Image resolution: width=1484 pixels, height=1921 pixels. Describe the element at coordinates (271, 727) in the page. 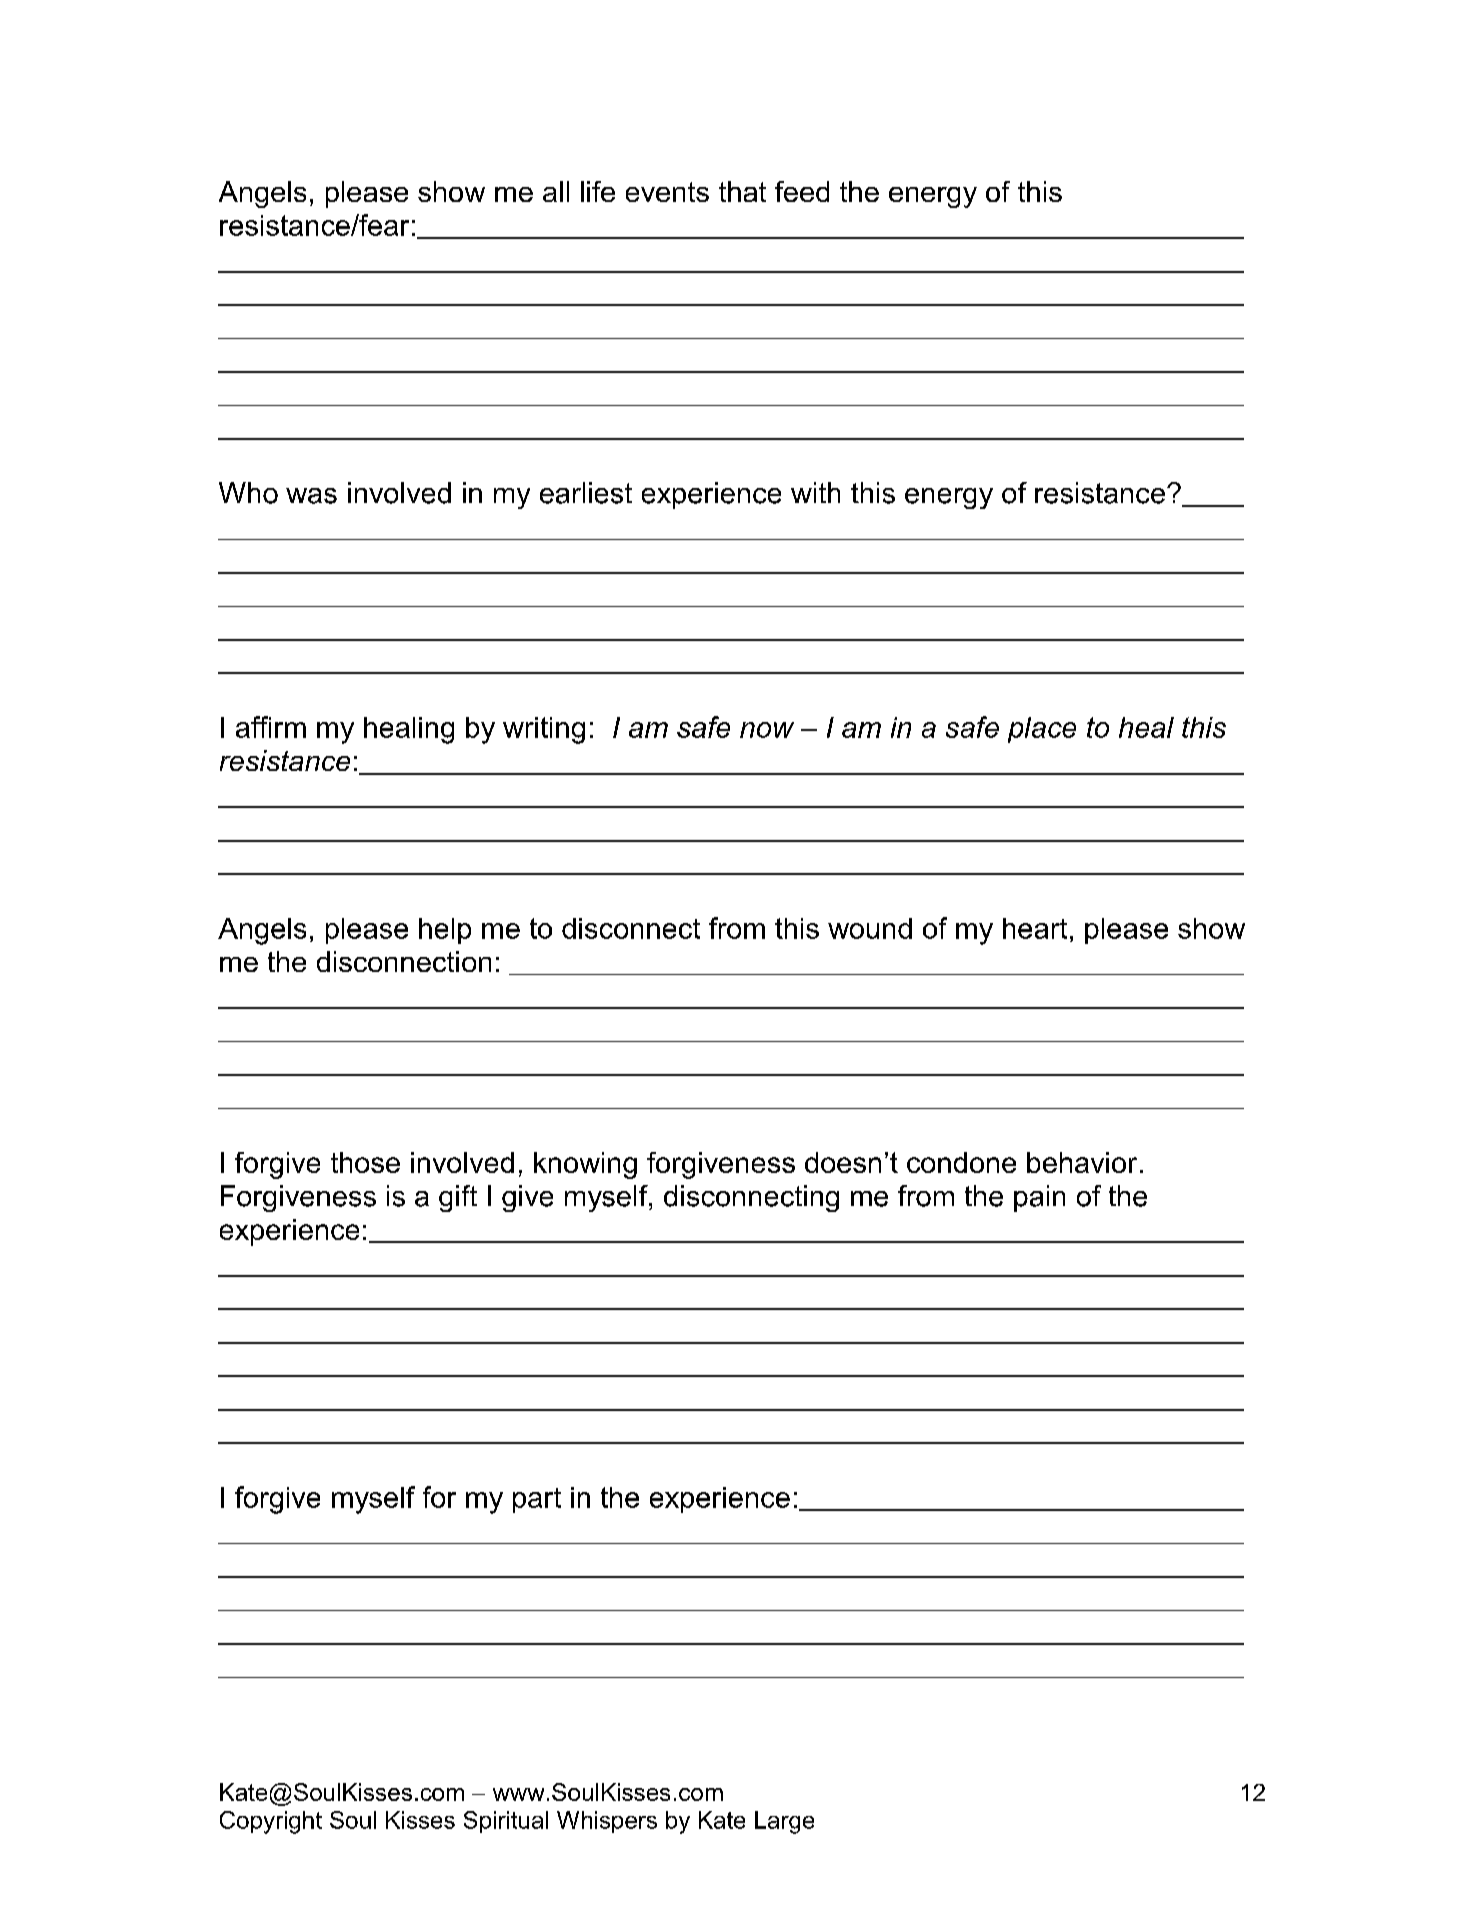

I see `affirm` at that location.
